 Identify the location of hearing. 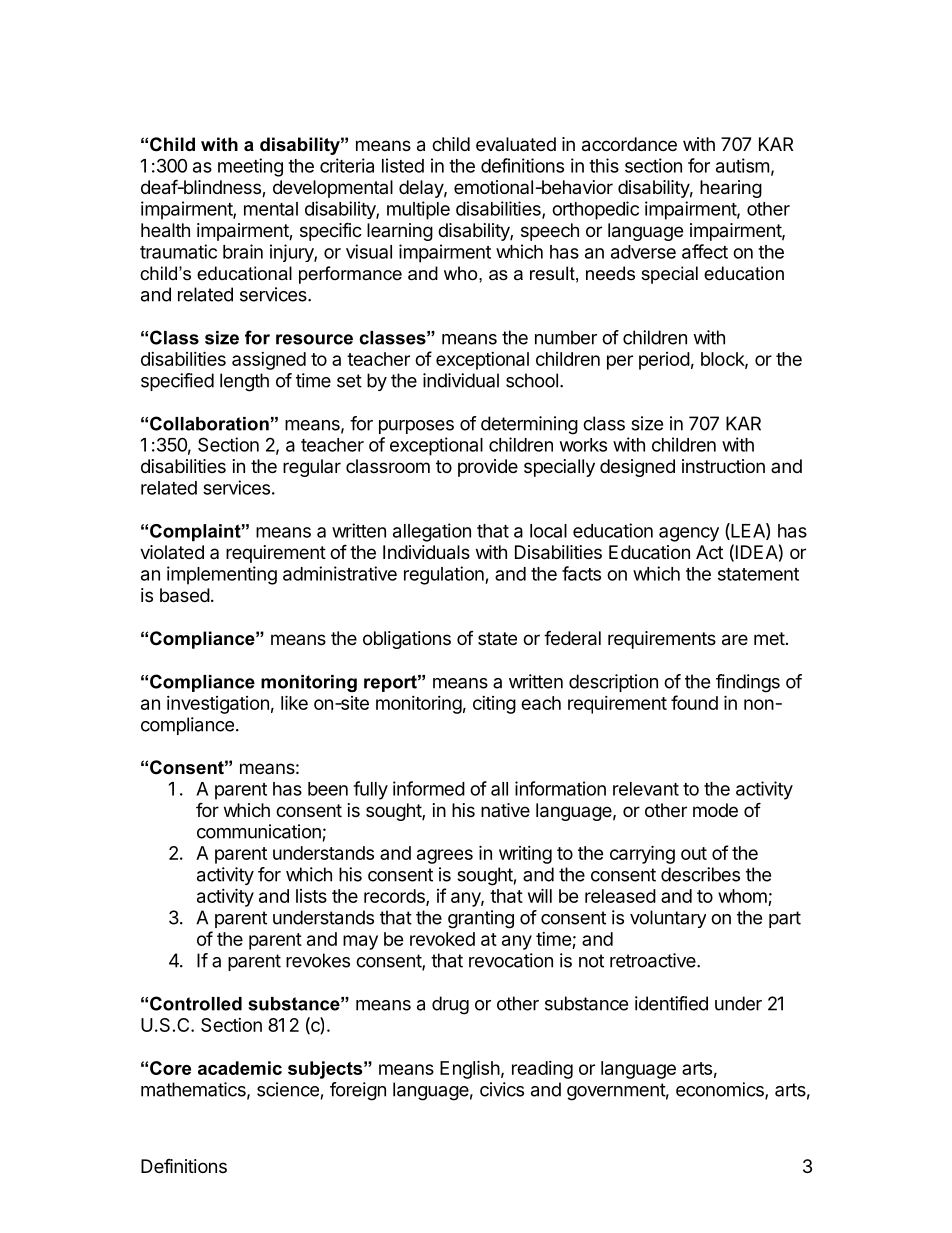
(731, 189).
